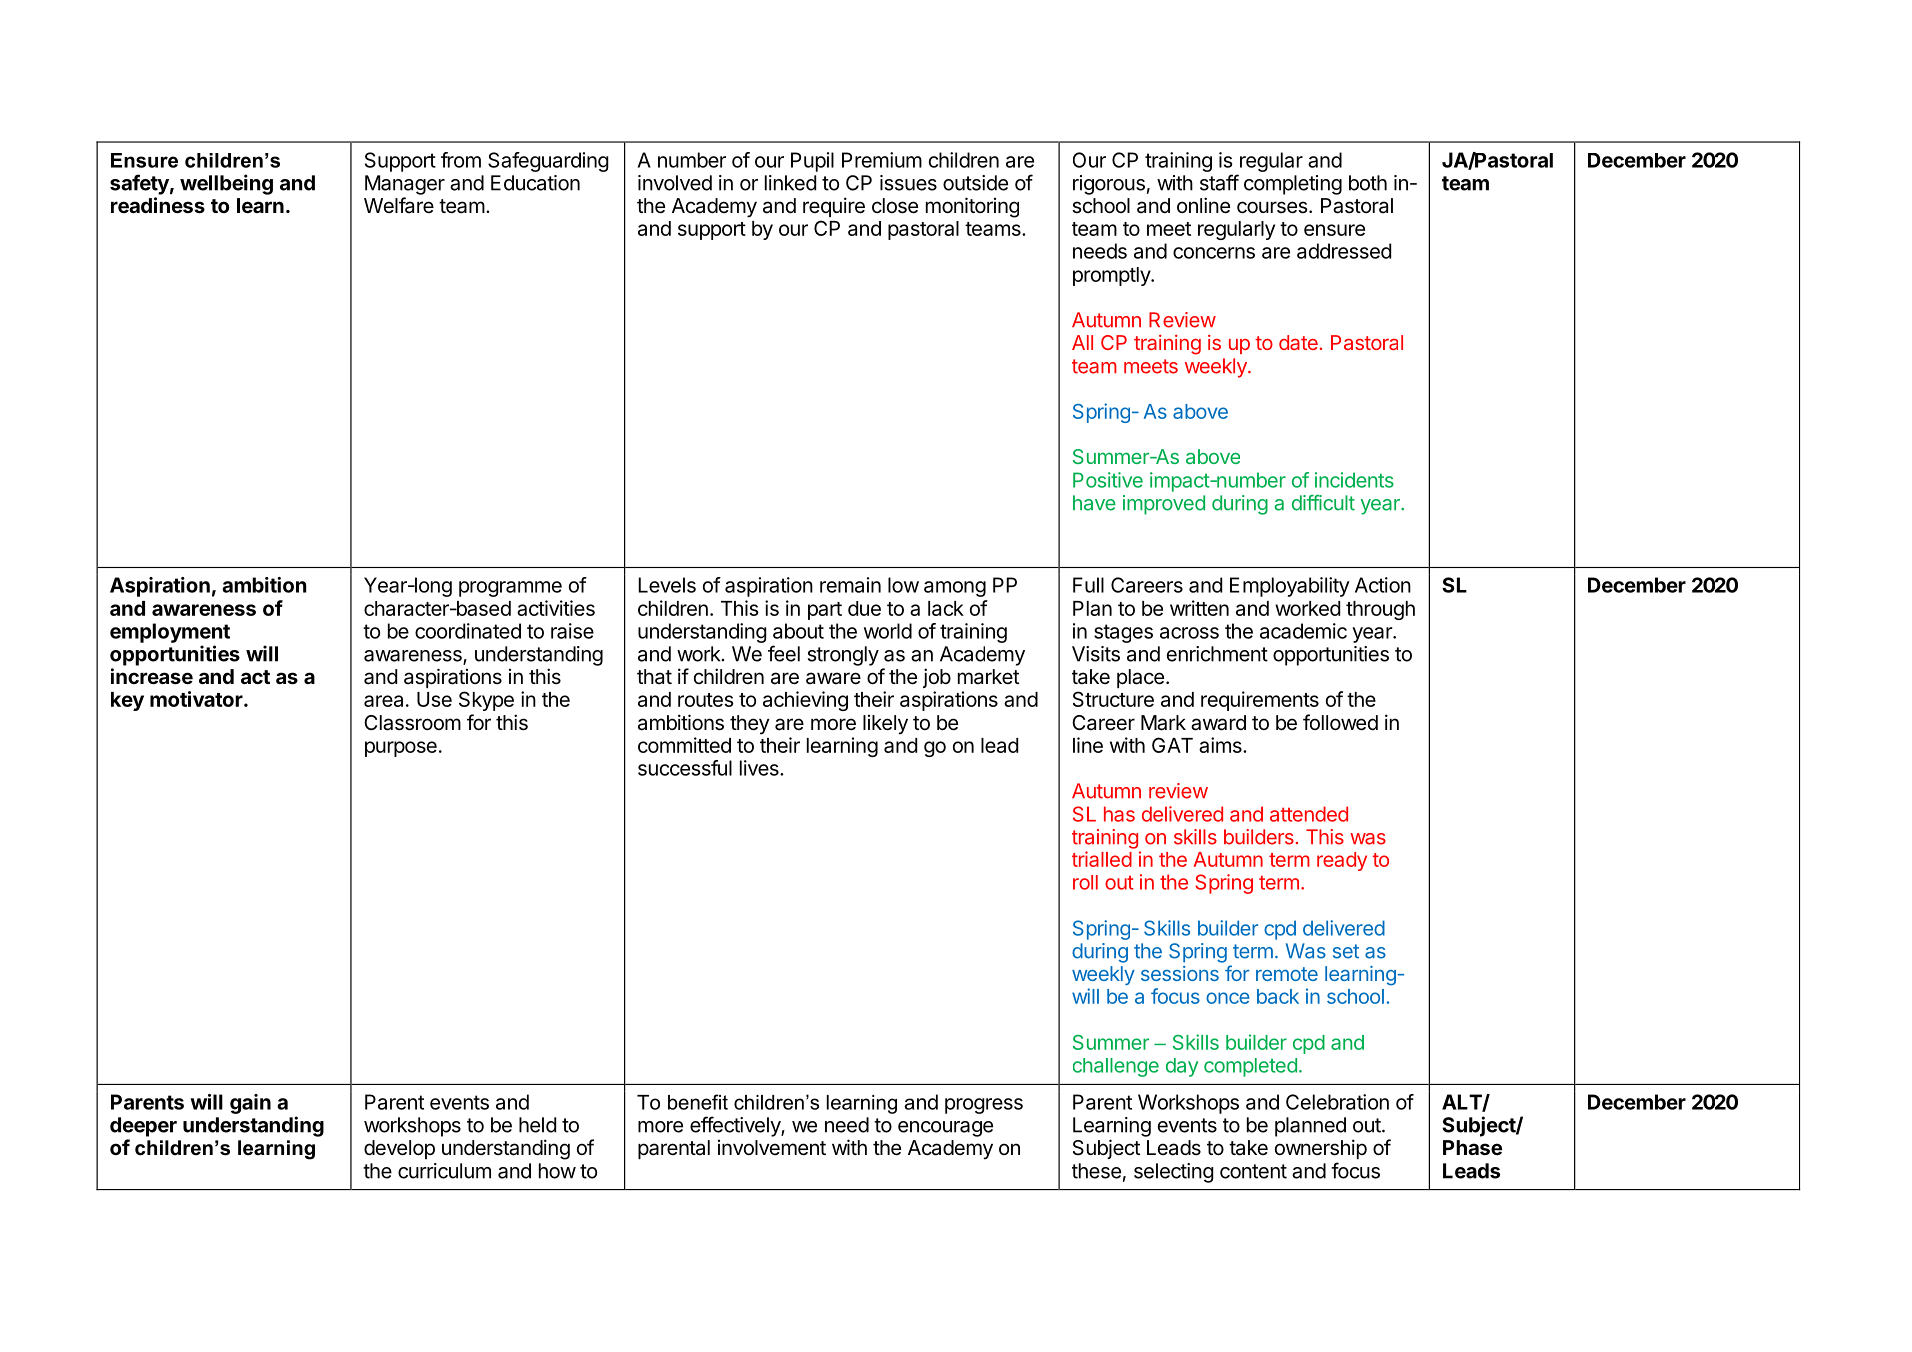 Image resolution: width=1912 pixels, height=1352 pixels. What do you see at coordinates (772, 1148) in the document?
I see `involvement` at bounding box center [772, 1148].
